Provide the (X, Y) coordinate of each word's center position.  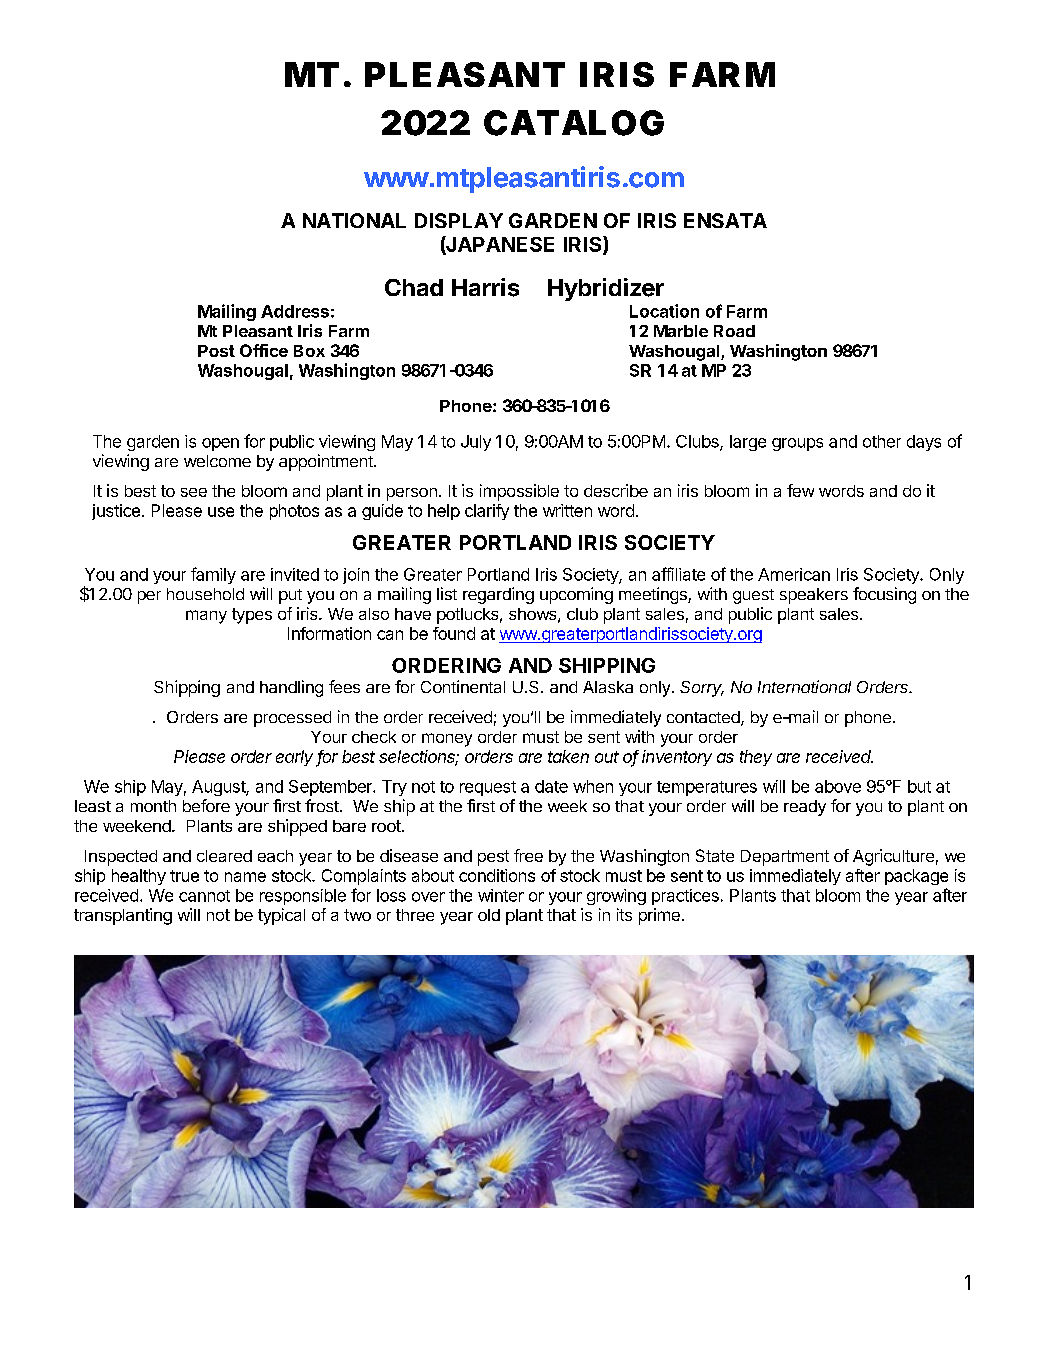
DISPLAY (459, 220)
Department (785, 858)
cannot (204, 896)
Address (295, 311)
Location (664, 311)
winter (501, 895)
